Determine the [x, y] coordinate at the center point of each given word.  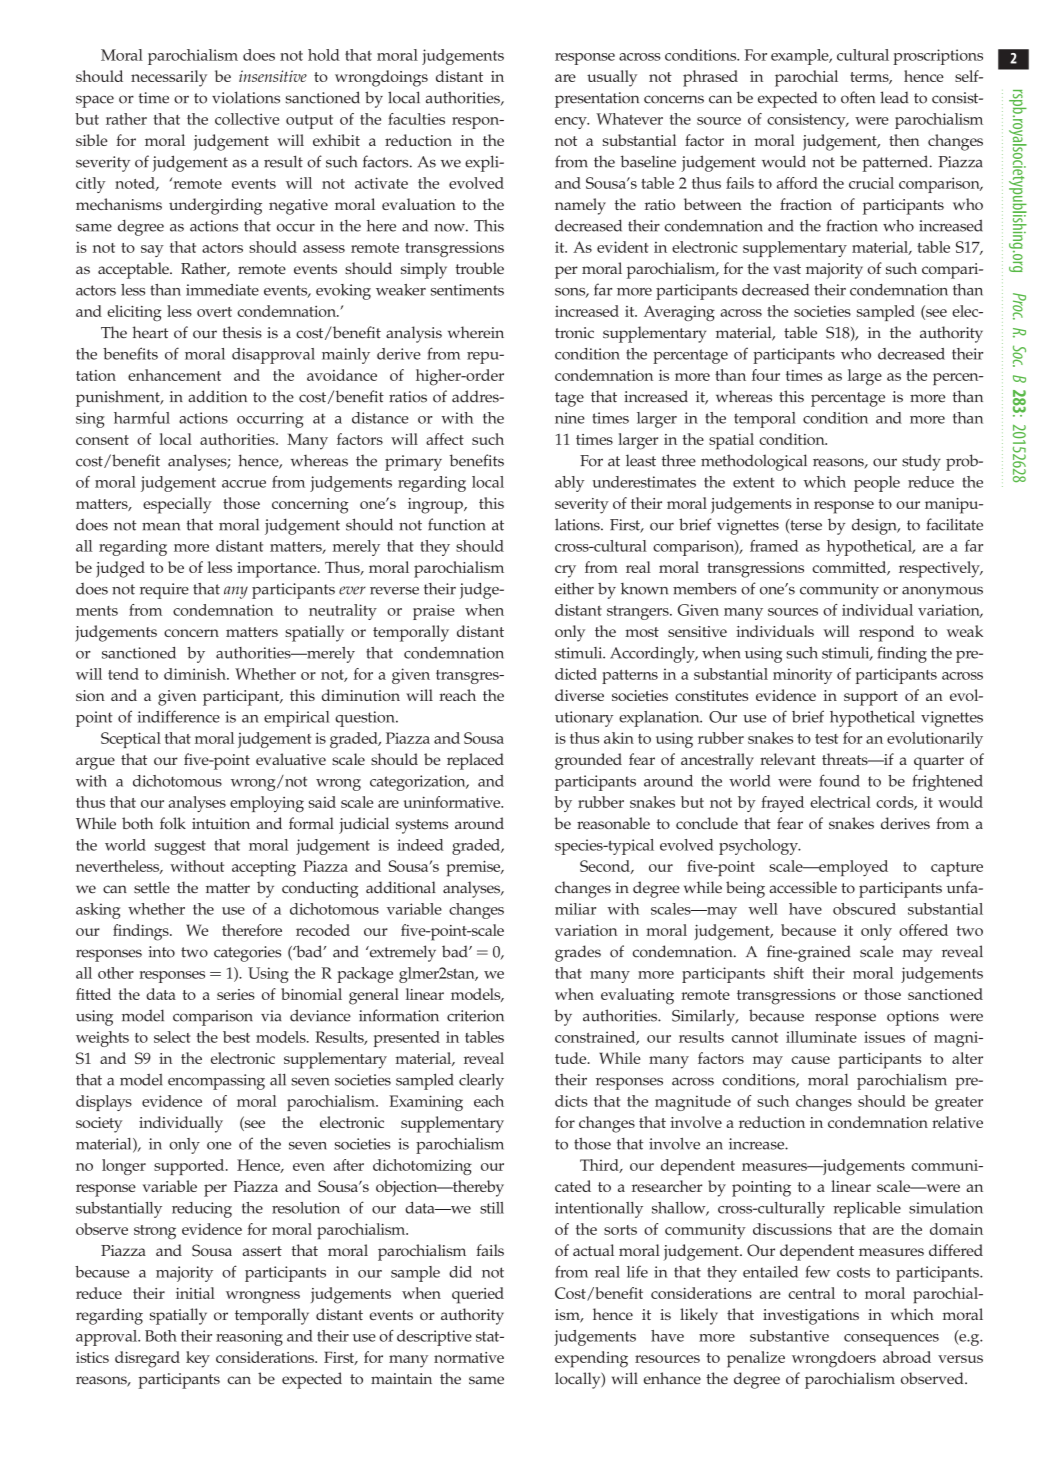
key [198, 1359]
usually [612, 78]
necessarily [169, 78]
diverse [579, 695]
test [826, 739]
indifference [178, 716]
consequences [891, 1340]
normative [469, 1357]
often [858, 97]
